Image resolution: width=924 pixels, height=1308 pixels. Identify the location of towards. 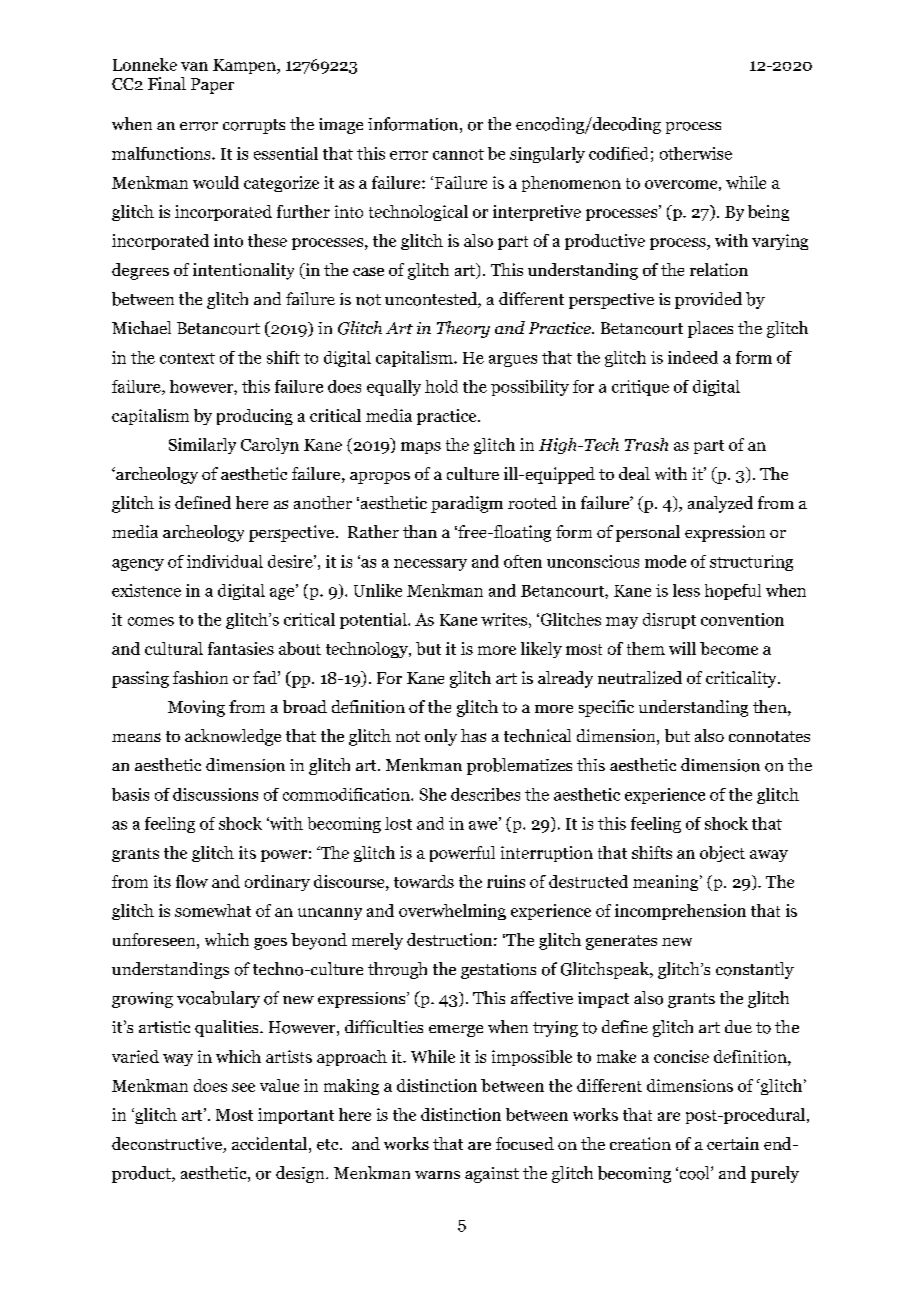
(424, 881).
